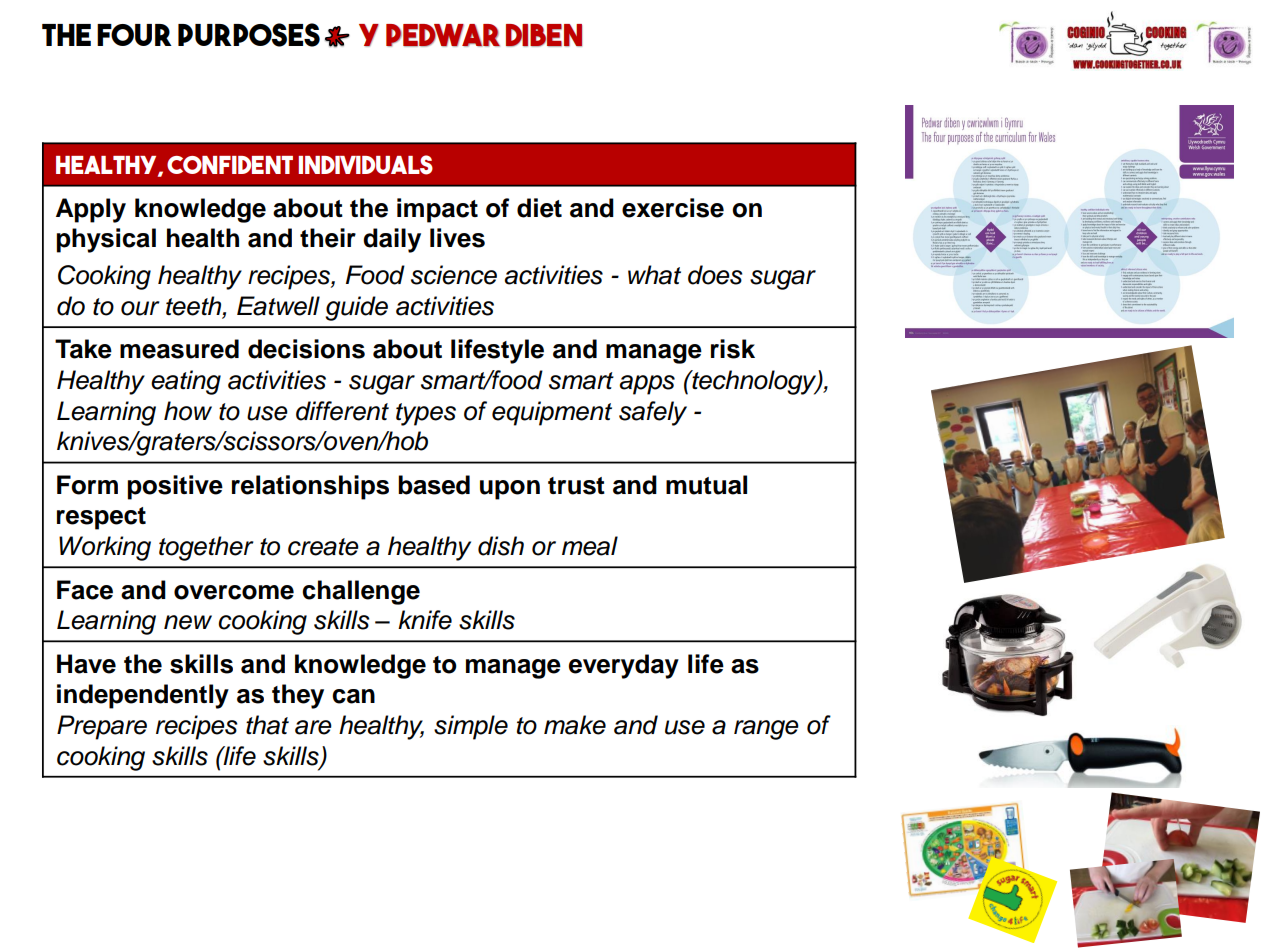  Describe the element at coordinates (134, 35) in the document. I see `four` at that location.
